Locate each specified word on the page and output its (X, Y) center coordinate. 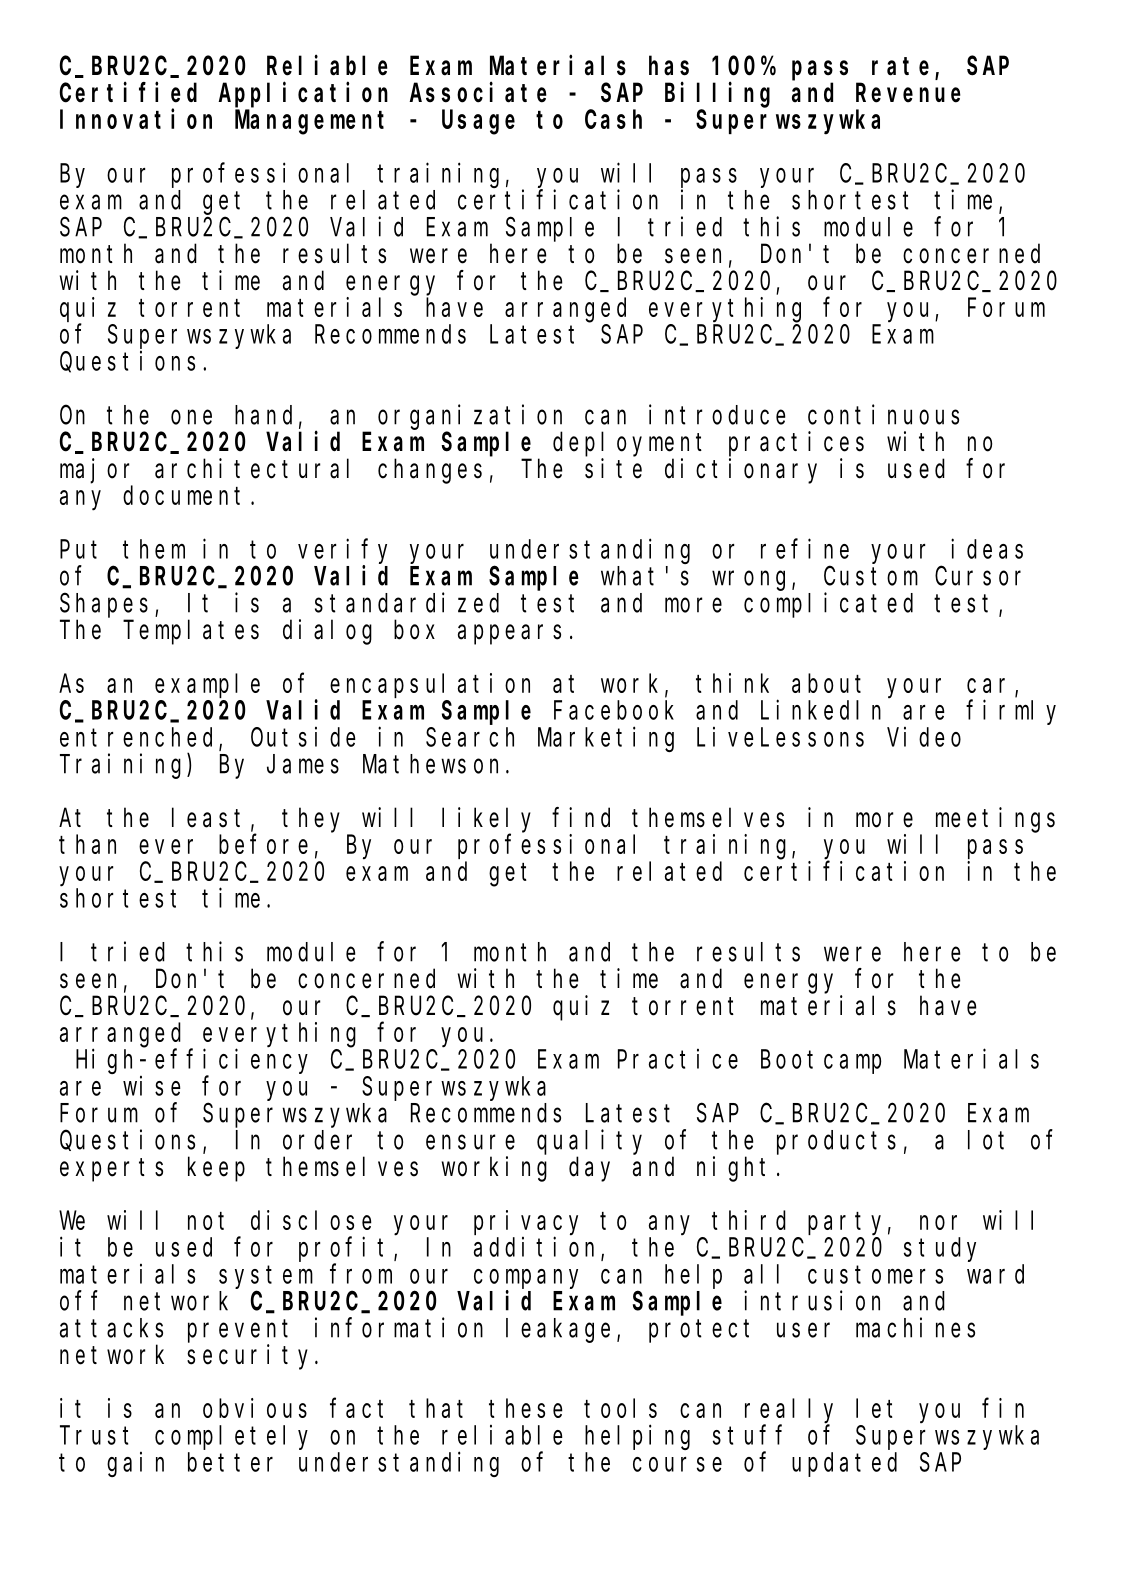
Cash (613, 119)
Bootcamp (821, 1062)
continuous (883, 414)
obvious (255, 1408)
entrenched (140, 738)
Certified (128, 92)
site (613, 468)
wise (152, 1086)
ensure (470, 1142)
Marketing (606, 739)
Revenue (908, 94)
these (526, 1408)
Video (924, 737)
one (191, 417)
